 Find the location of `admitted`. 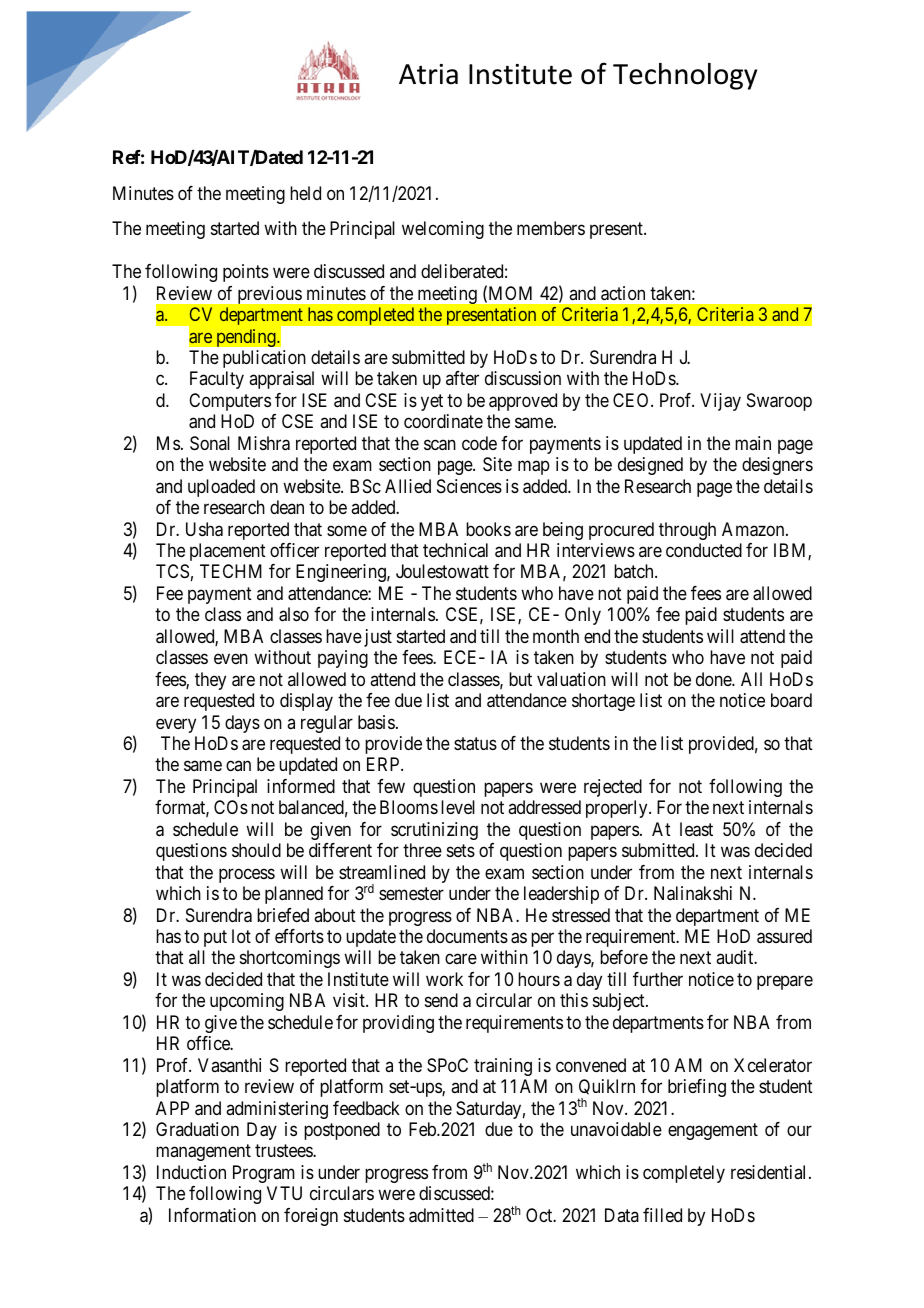

admitted is located at coordinates (441, 1215).
